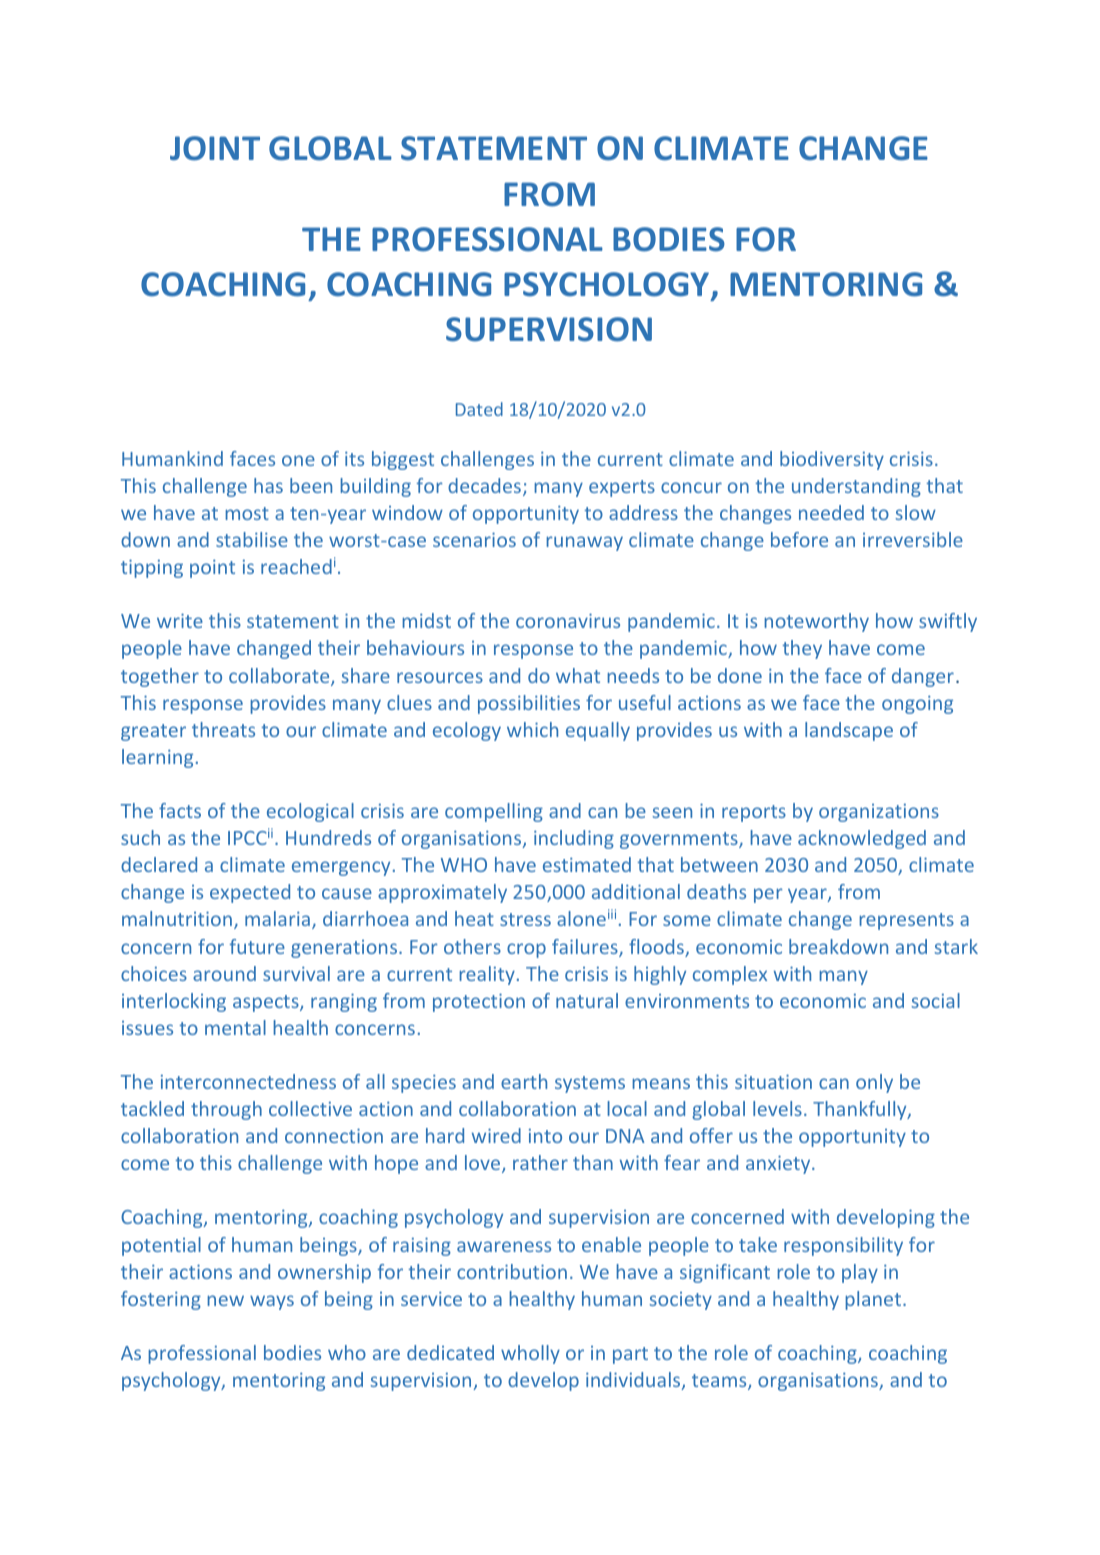  What do you see at coordinates (860, 1273) in the image?
I see `play` at bounding box center [860, 1273].
